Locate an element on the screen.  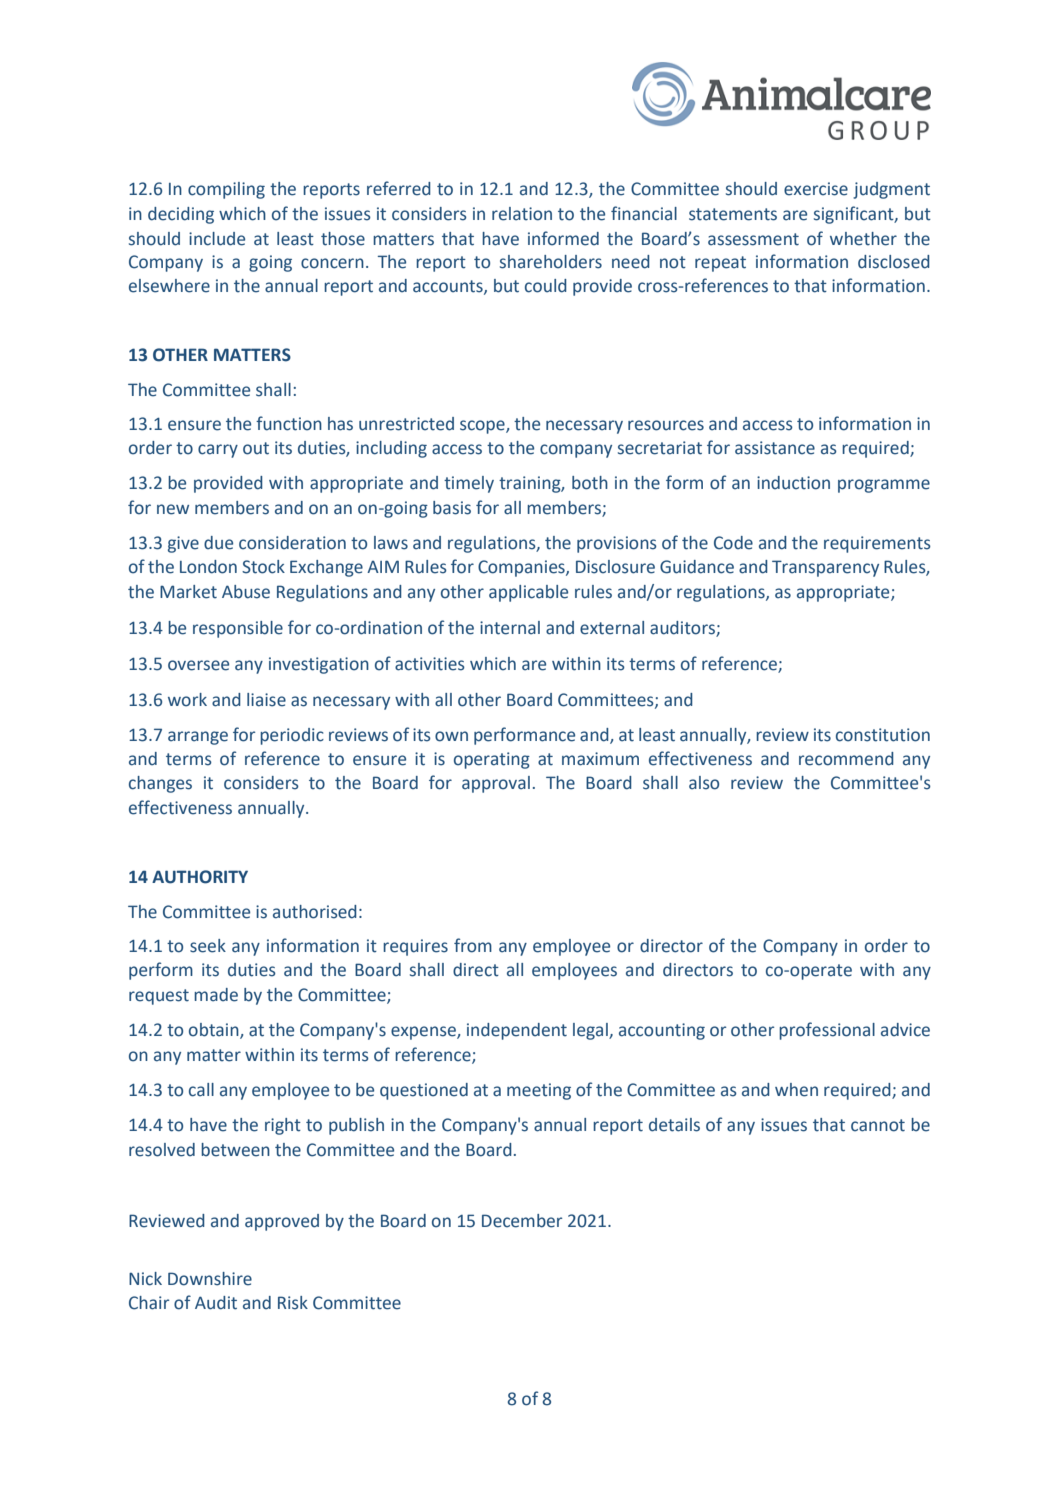
professional is located at coordinates (827, 1031).
